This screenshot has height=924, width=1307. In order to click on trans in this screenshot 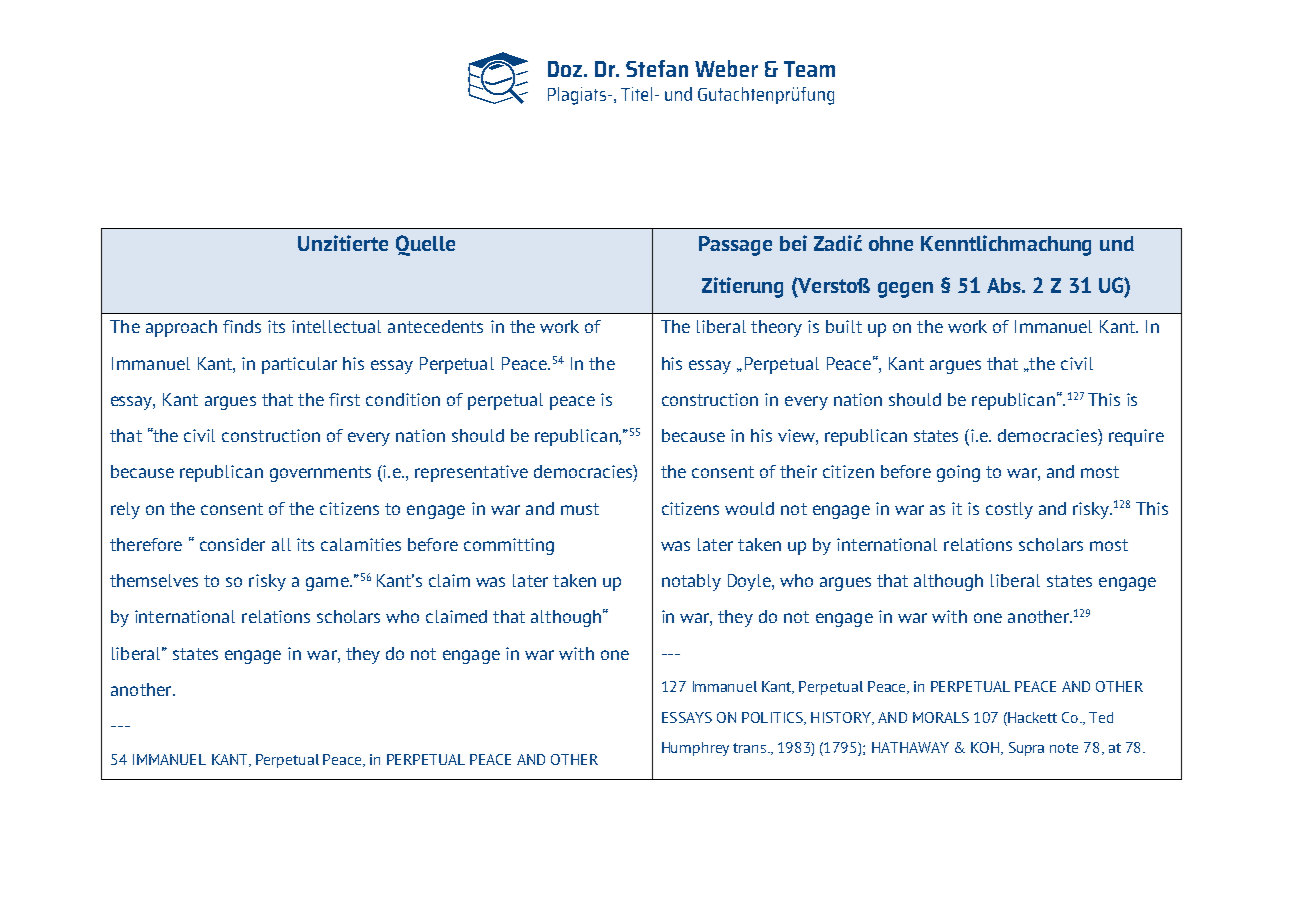, I will do `click(751, 748)`.
